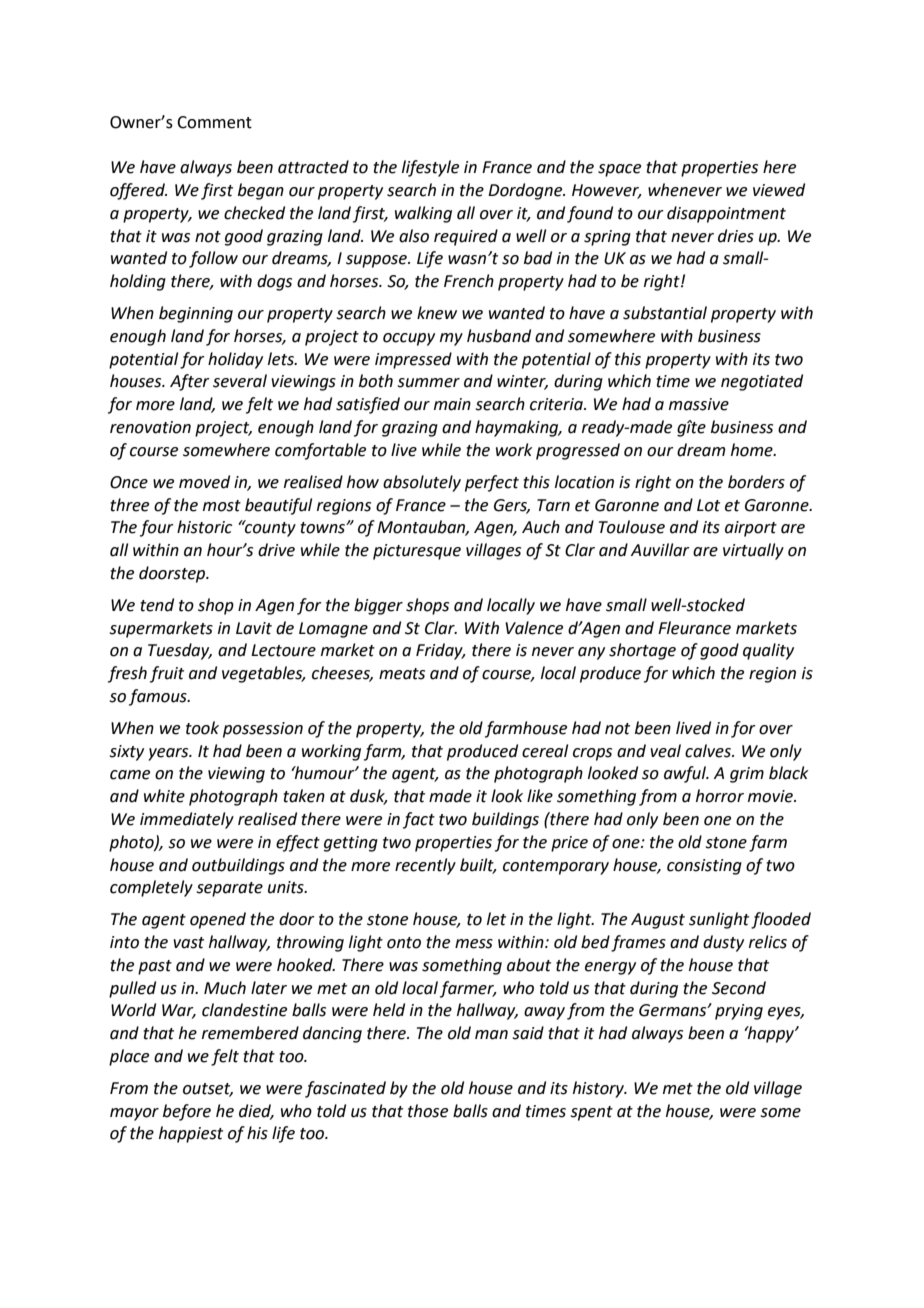 The image size is (924, 1308). I want to click on separate, so click(229, 889).
